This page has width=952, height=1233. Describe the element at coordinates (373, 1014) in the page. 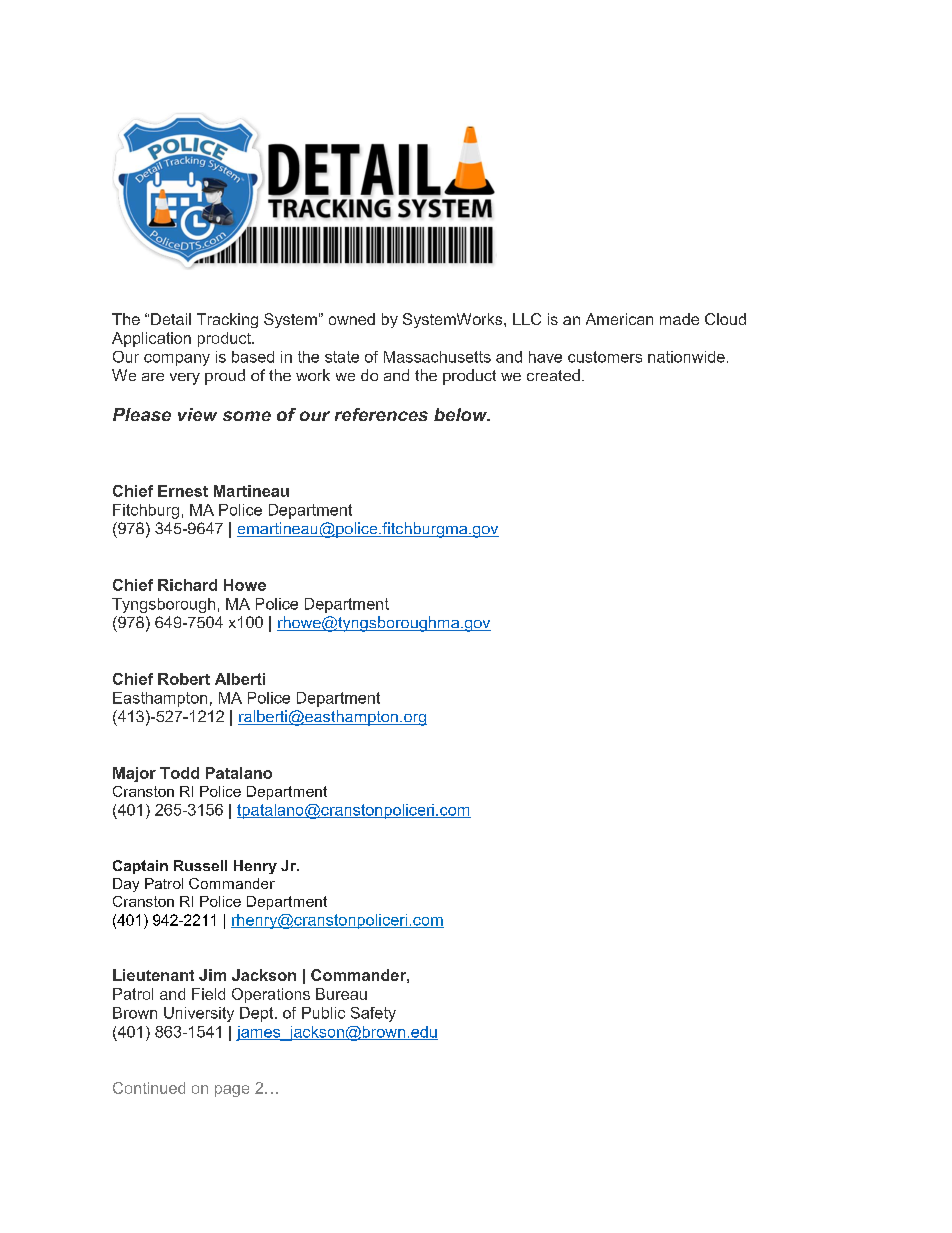

I see `Safety` at that location.
